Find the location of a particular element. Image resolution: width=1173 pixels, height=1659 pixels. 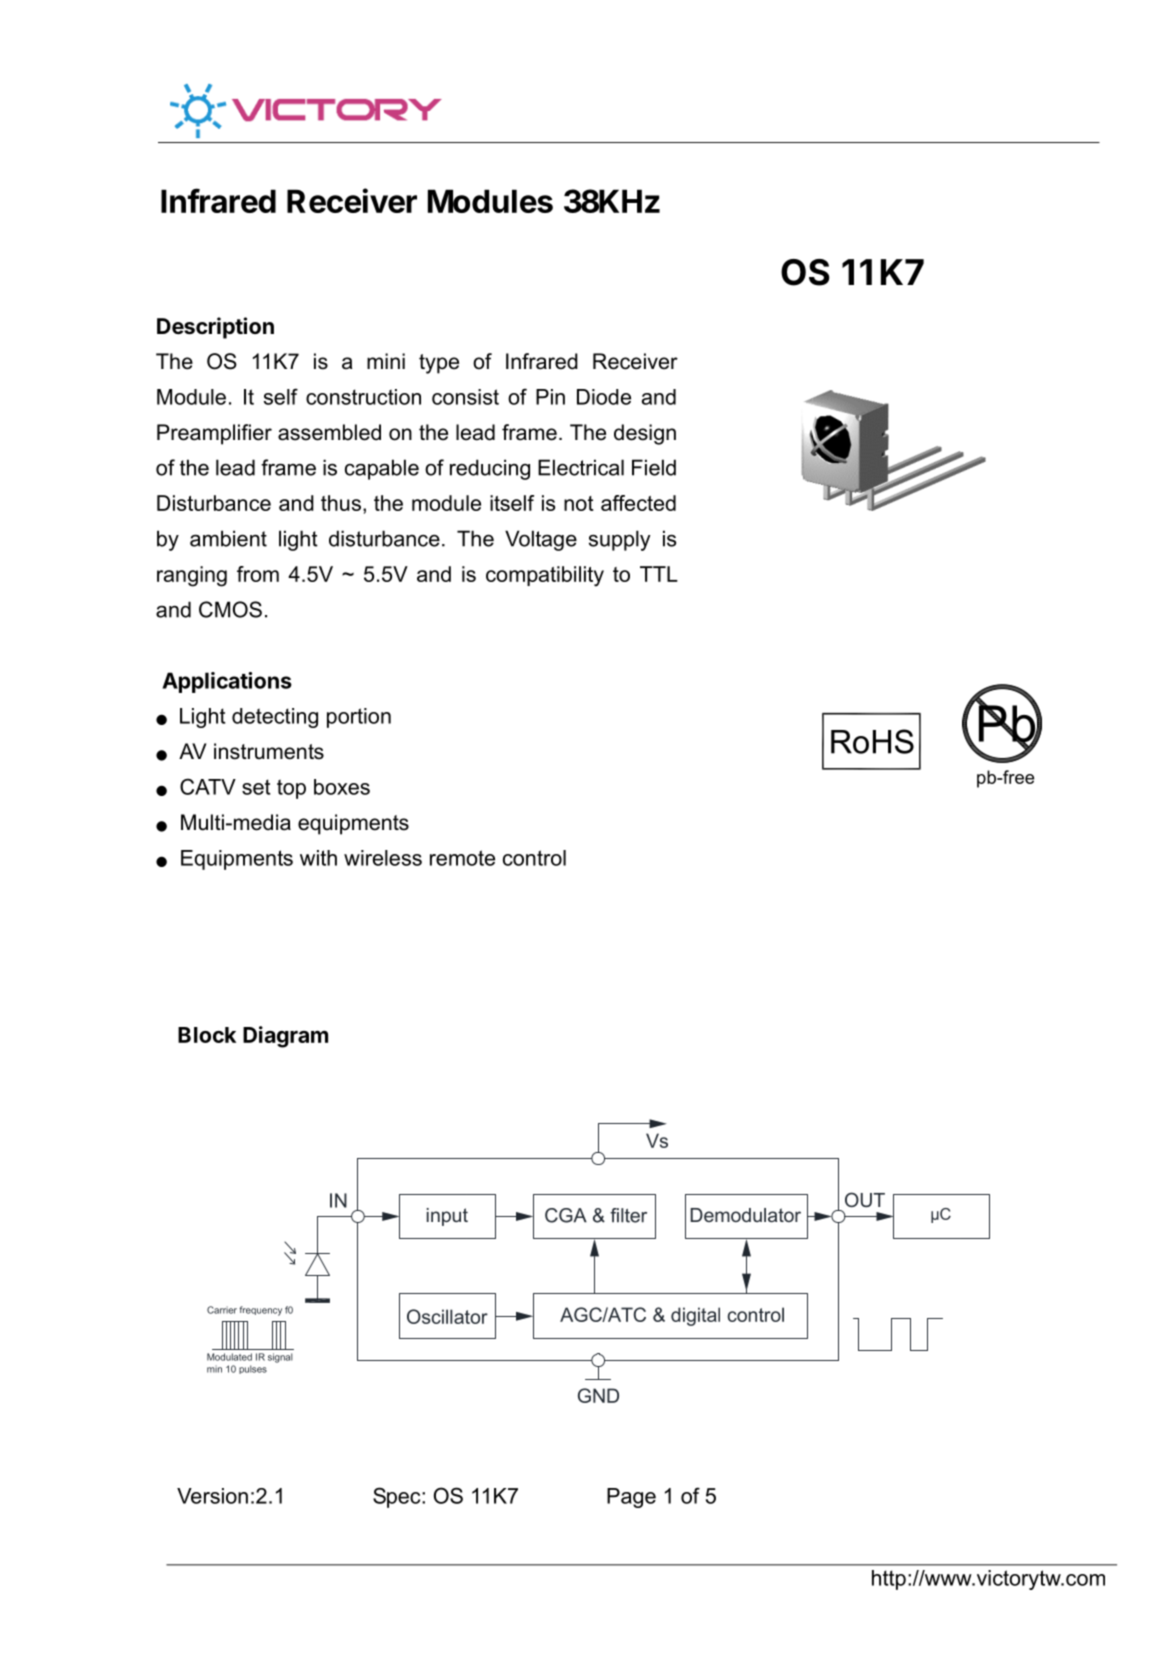

remote is located at coordinates (462, 858).
